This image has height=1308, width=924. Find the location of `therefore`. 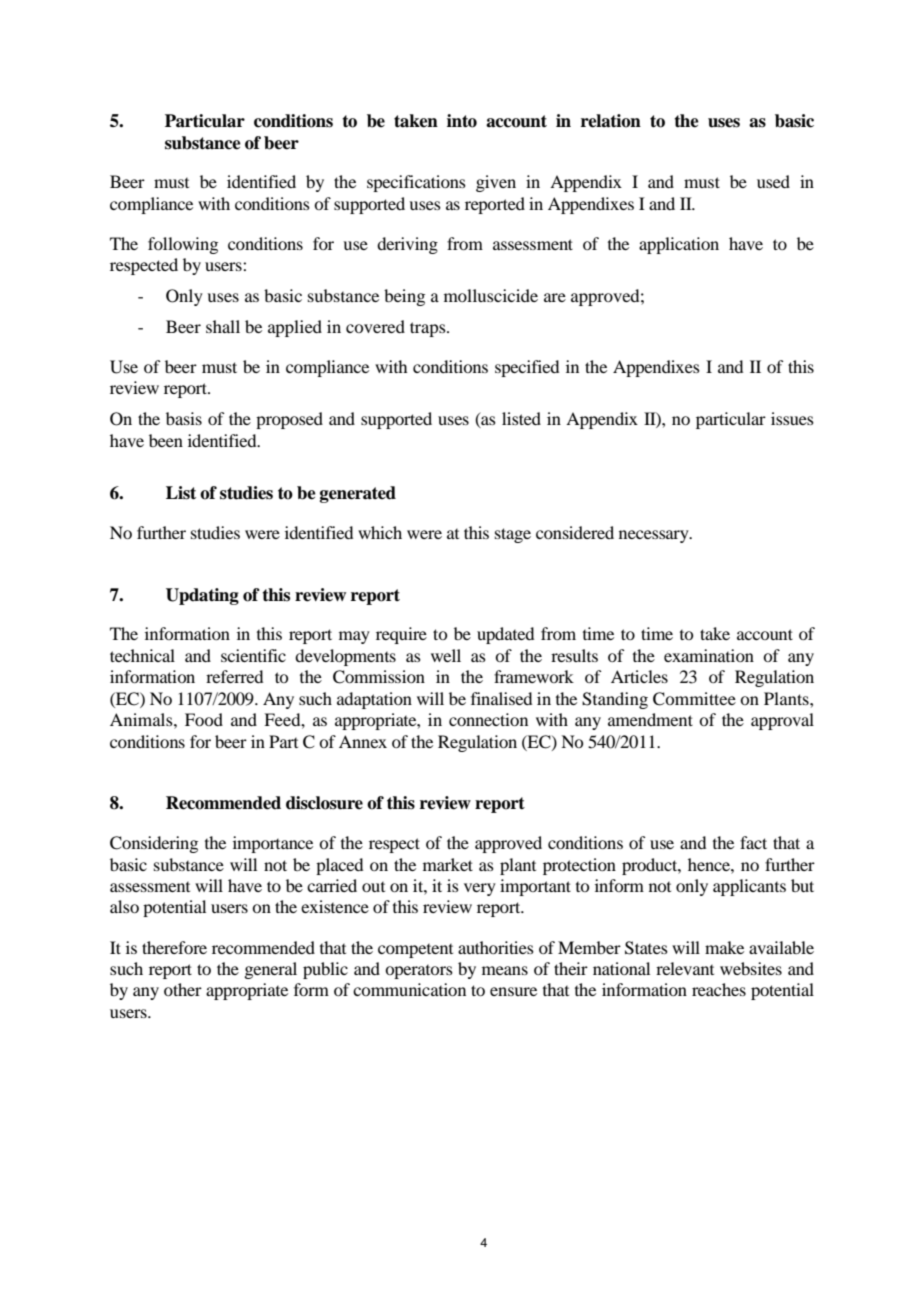

therefore is located at coordinates (174, 947).
